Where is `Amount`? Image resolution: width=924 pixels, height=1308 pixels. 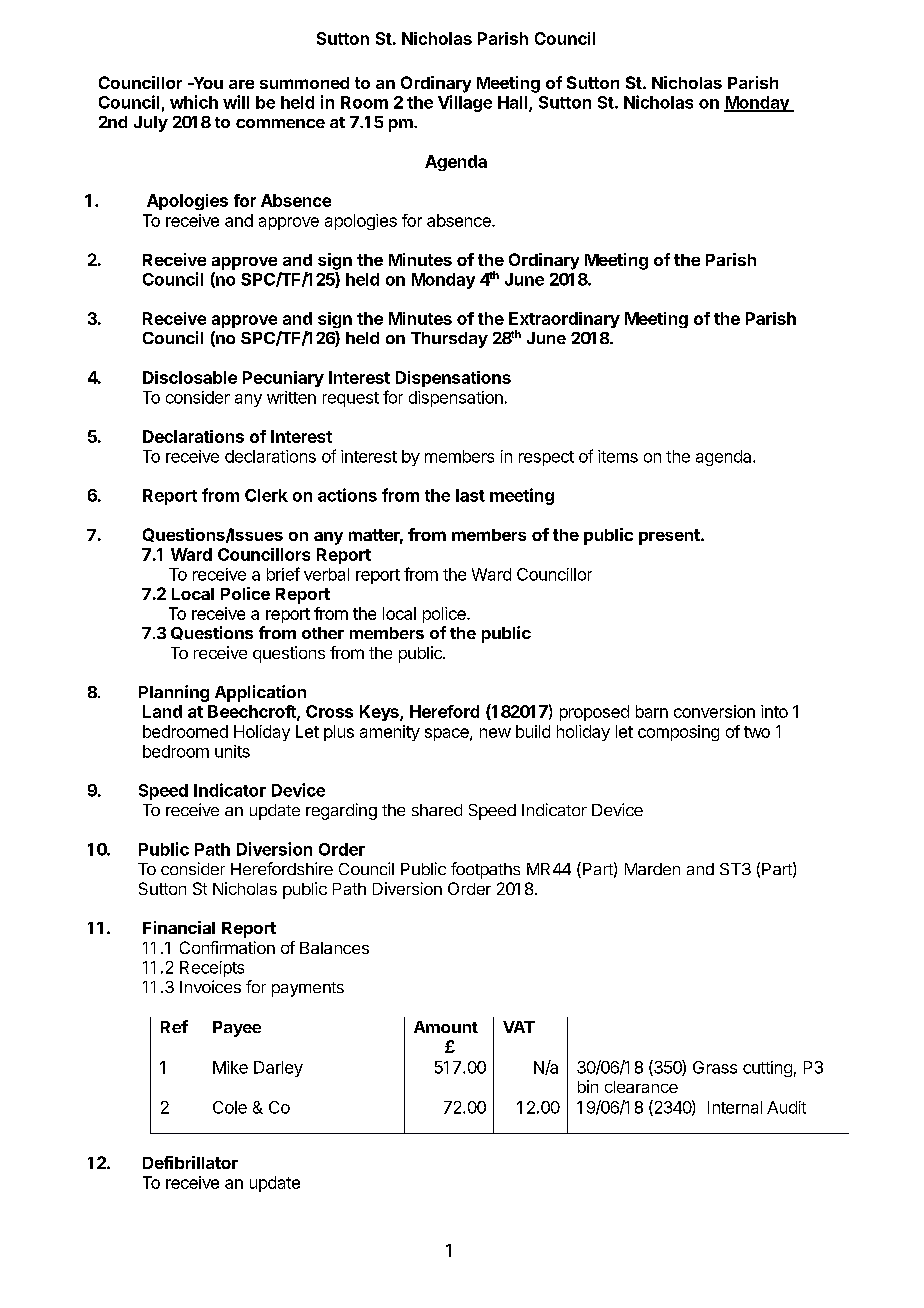
Amount is located at coordinates (446, 1027).
